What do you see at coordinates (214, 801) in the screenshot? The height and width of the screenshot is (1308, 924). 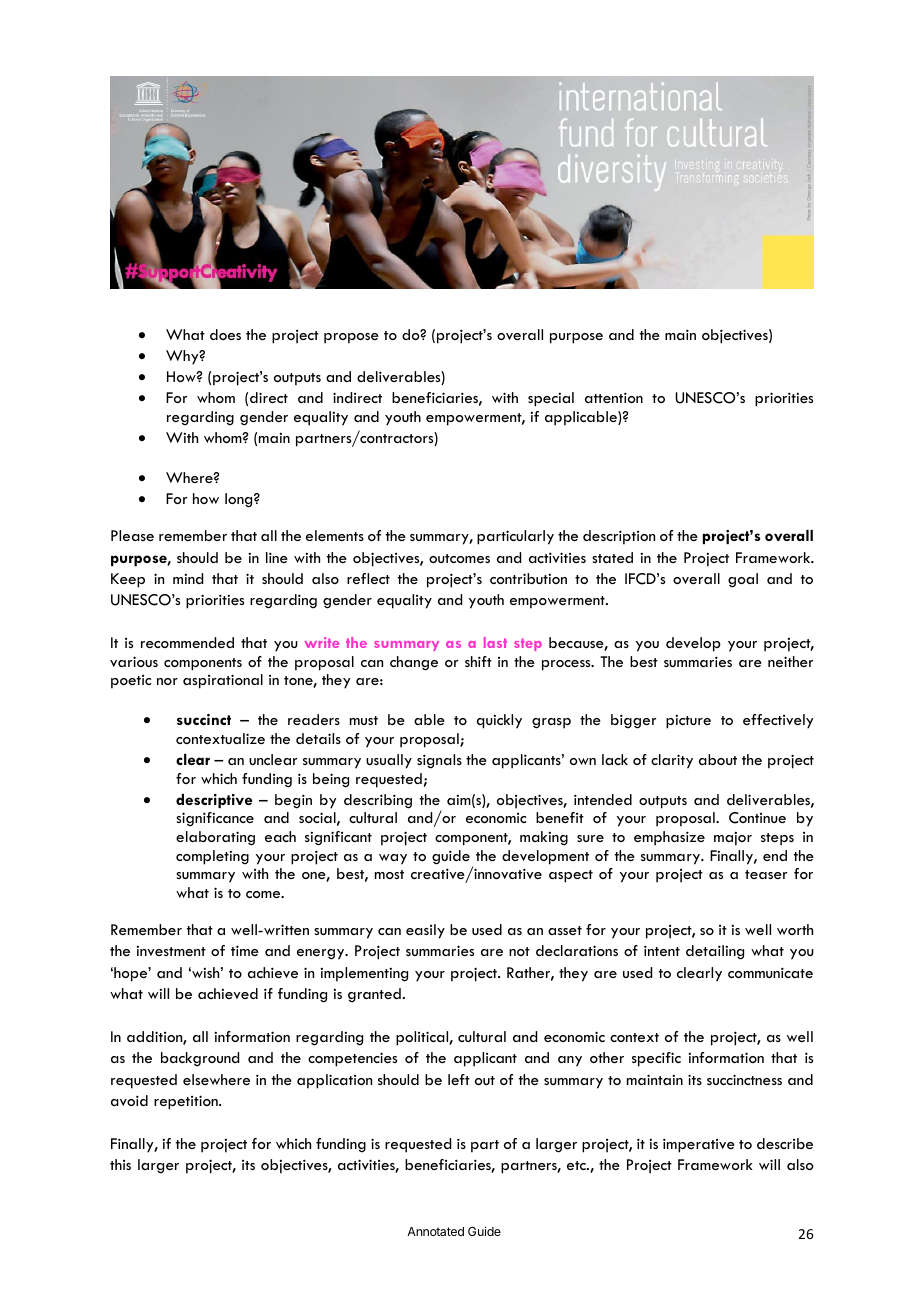 I see `descriptive` at bounding box center [214, 801].
